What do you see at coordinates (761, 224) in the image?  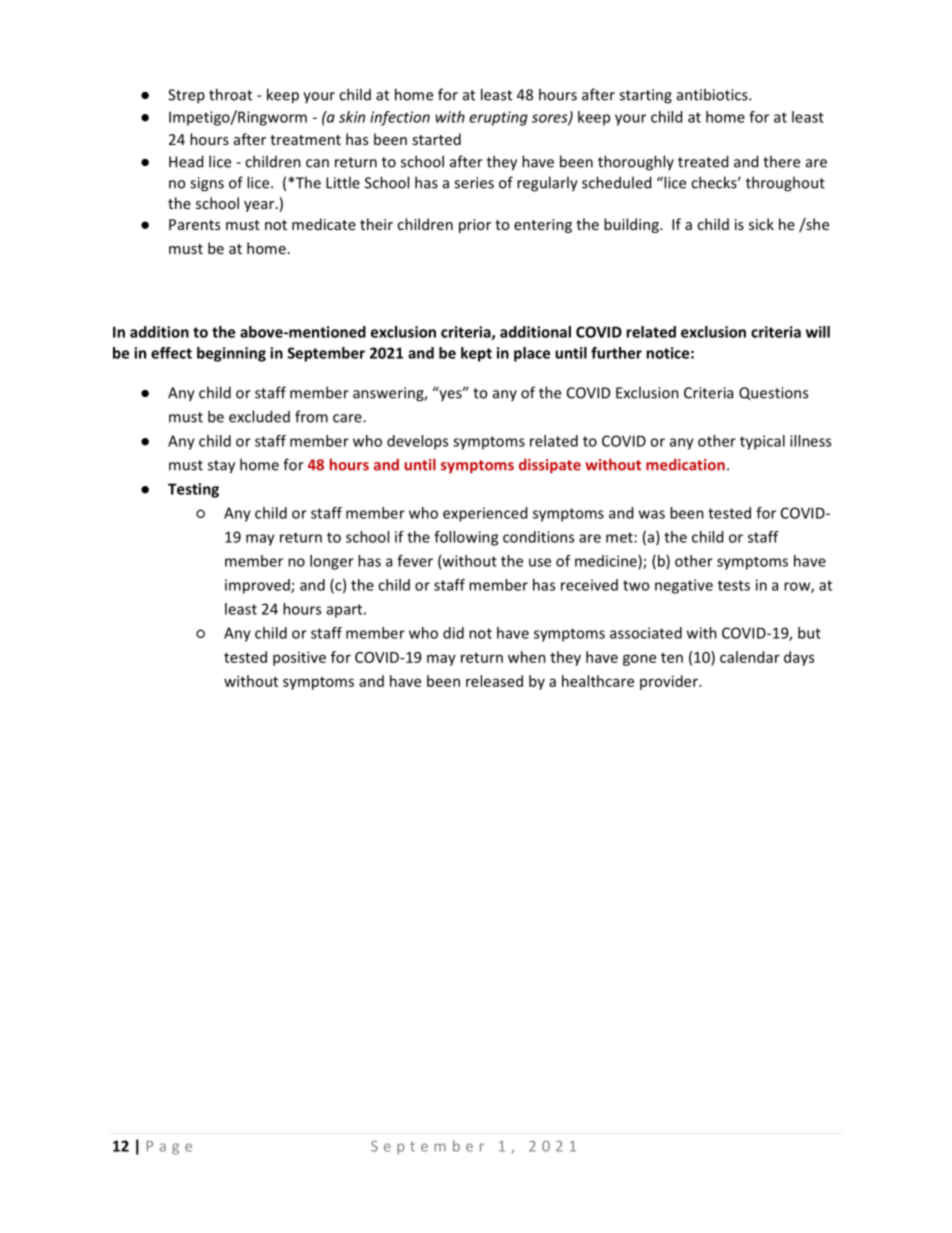 I see `sick` at bounding box center [761, 224].
